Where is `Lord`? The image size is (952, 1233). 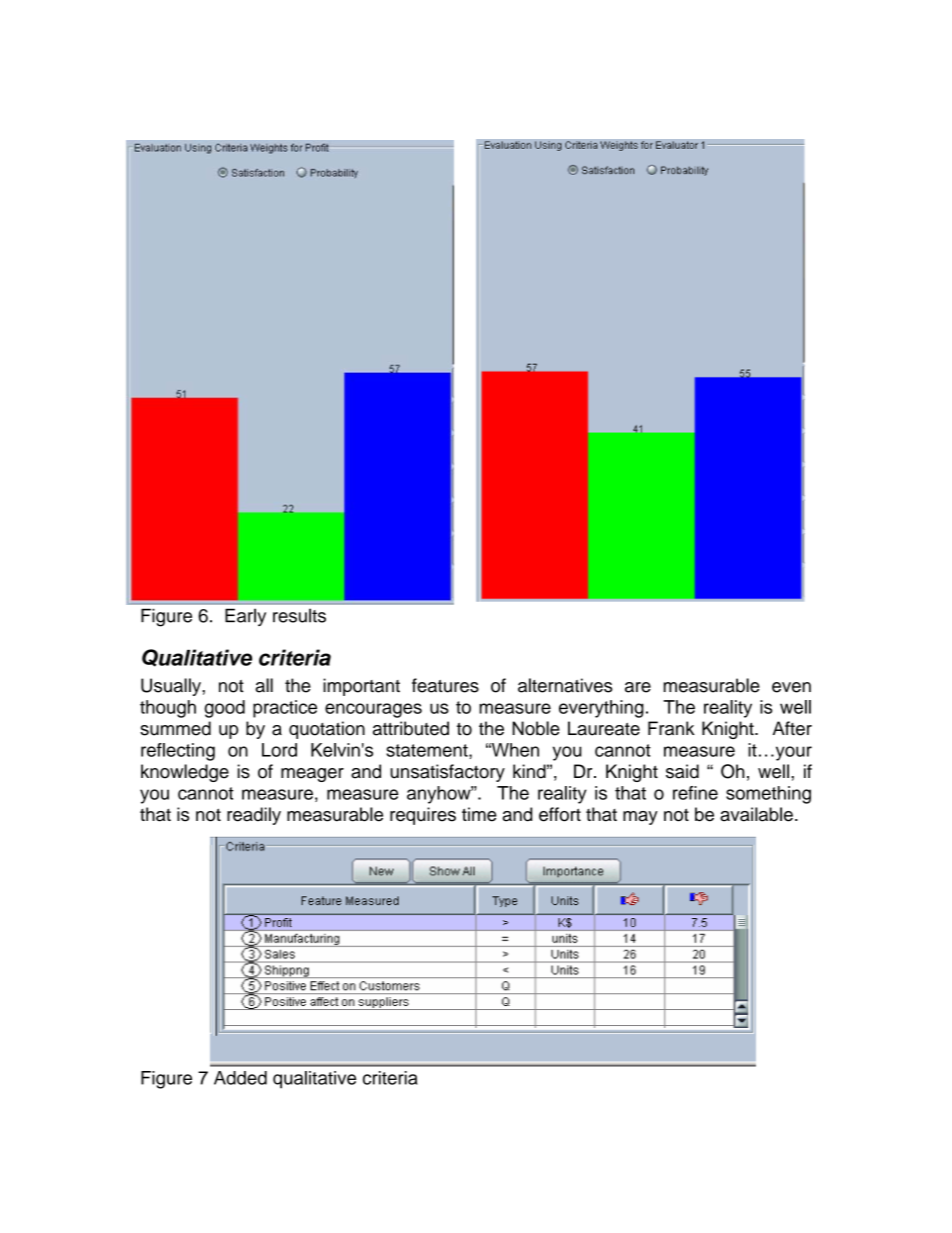
Lord is located at coordinates (279, 750).
